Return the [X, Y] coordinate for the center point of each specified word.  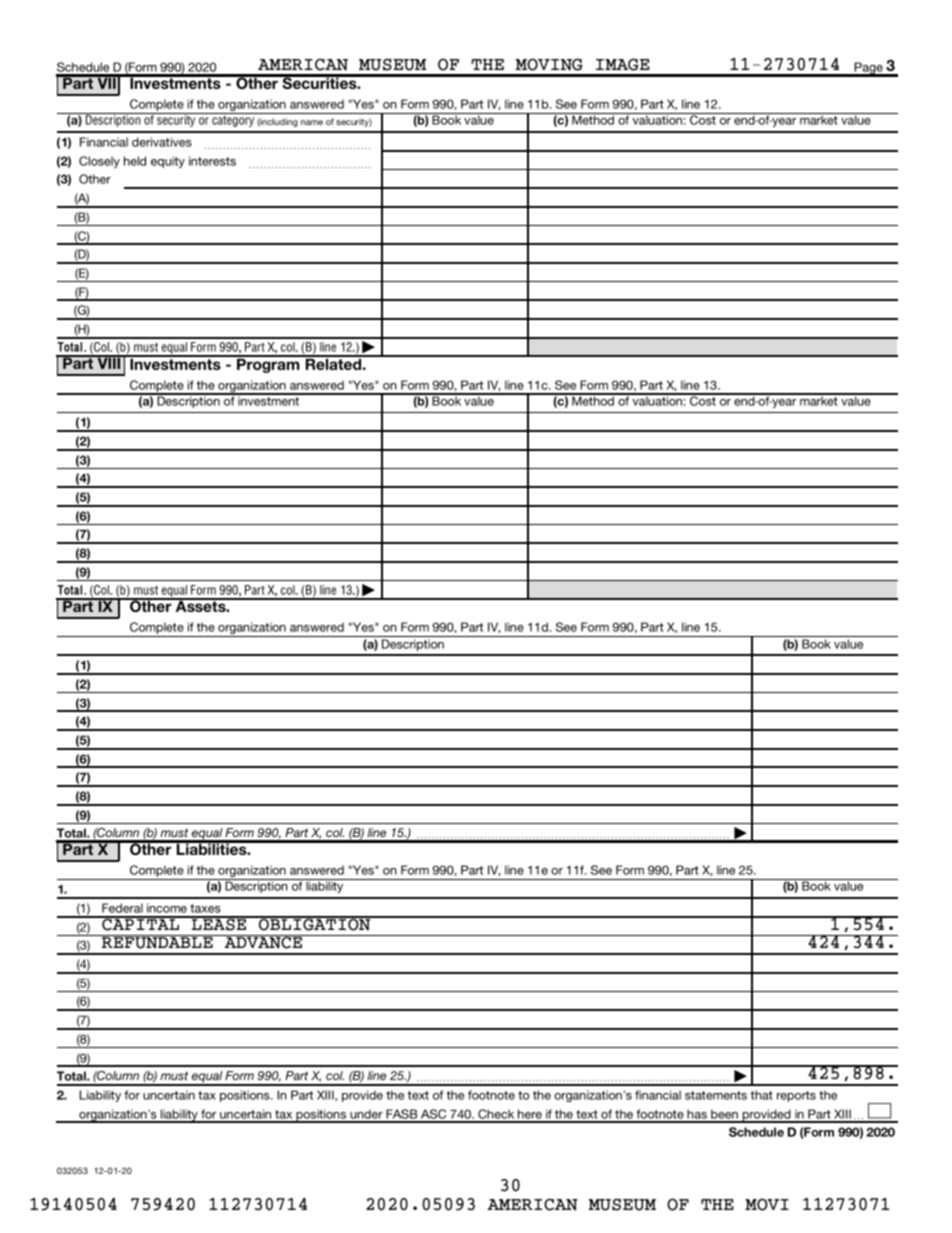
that [761, 1095]
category [233, 120]
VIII [109, 362]
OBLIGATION [315, 923]
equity [168, 162]
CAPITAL [141, 923]
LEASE [219, 923]
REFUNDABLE [157, 942]
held [135, 161]
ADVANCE [263, 942]
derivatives [162, 142]
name [312, 122]
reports [796, 1096]
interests [212, 161]
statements [716, 1095]
